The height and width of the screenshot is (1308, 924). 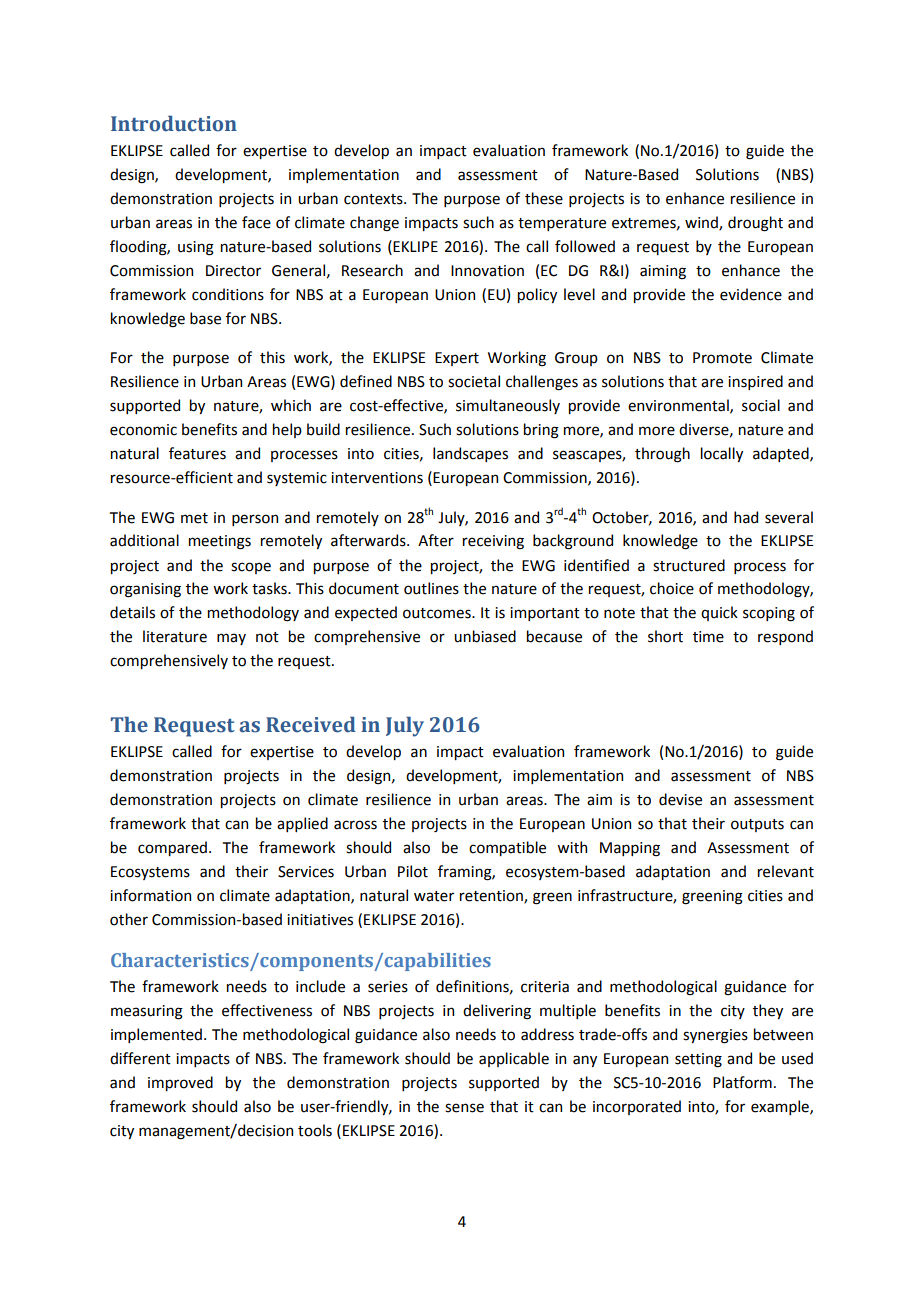 What do you see at coordinates (231, 639) in the screenshot?
I see `may` at bounding box center [231, 639].
